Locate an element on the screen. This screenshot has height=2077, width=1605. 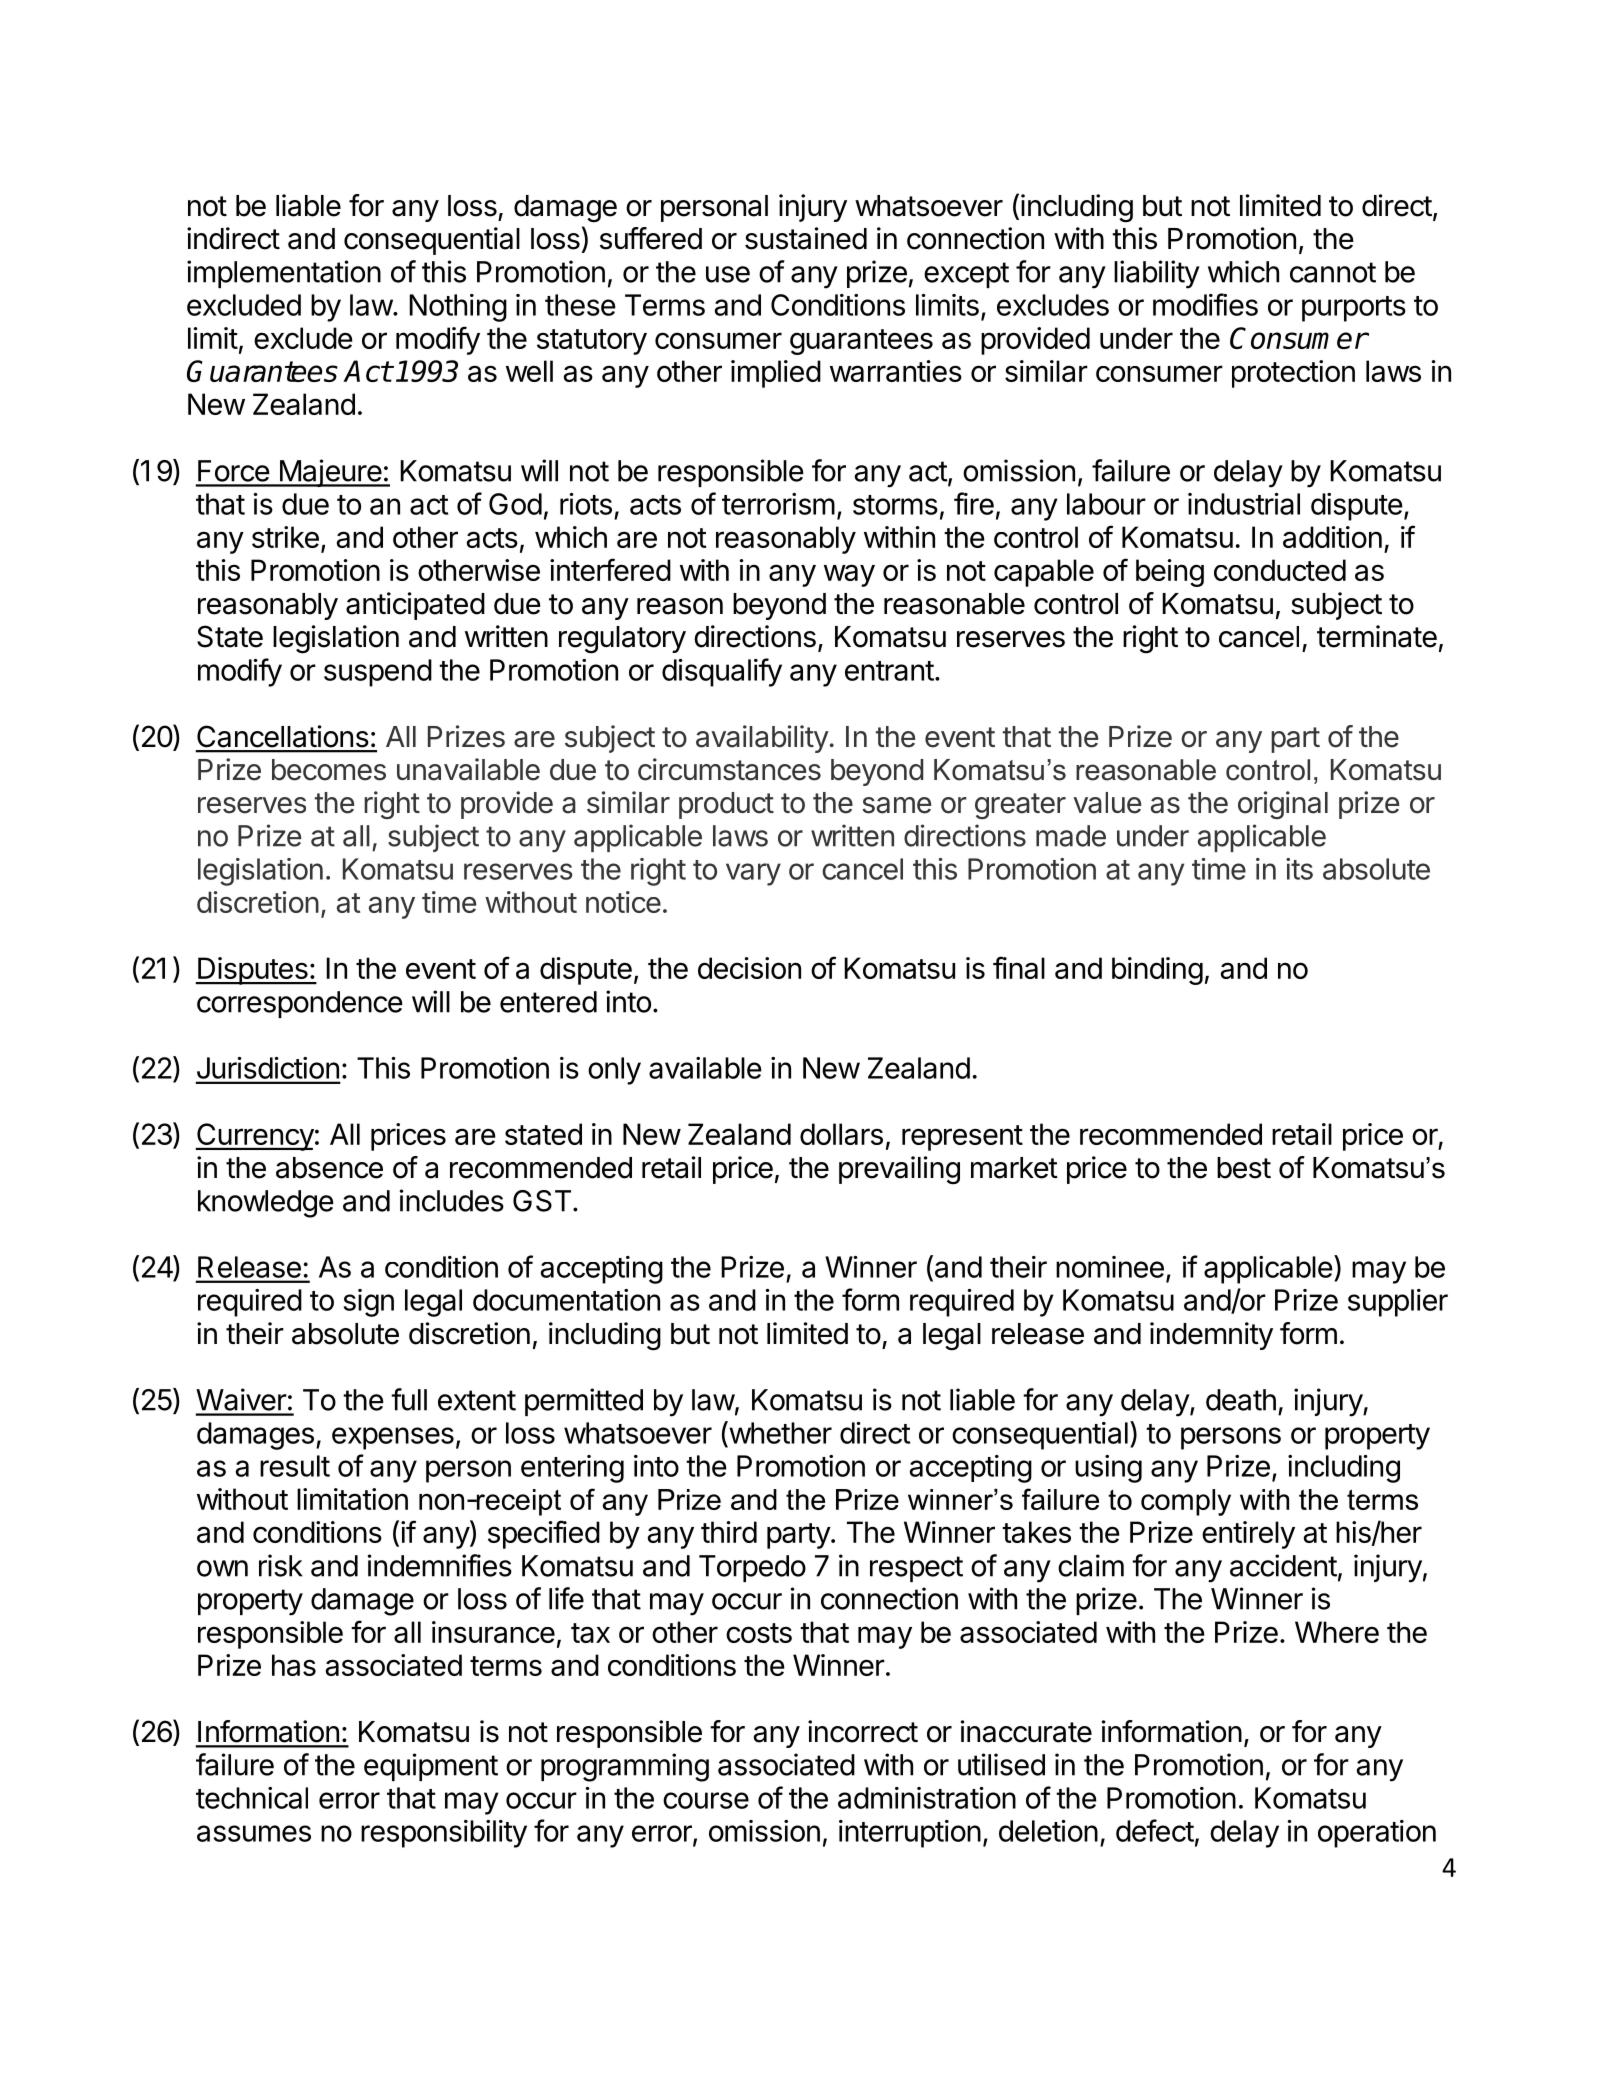
defect is located at coordinates (1155, 1830).
